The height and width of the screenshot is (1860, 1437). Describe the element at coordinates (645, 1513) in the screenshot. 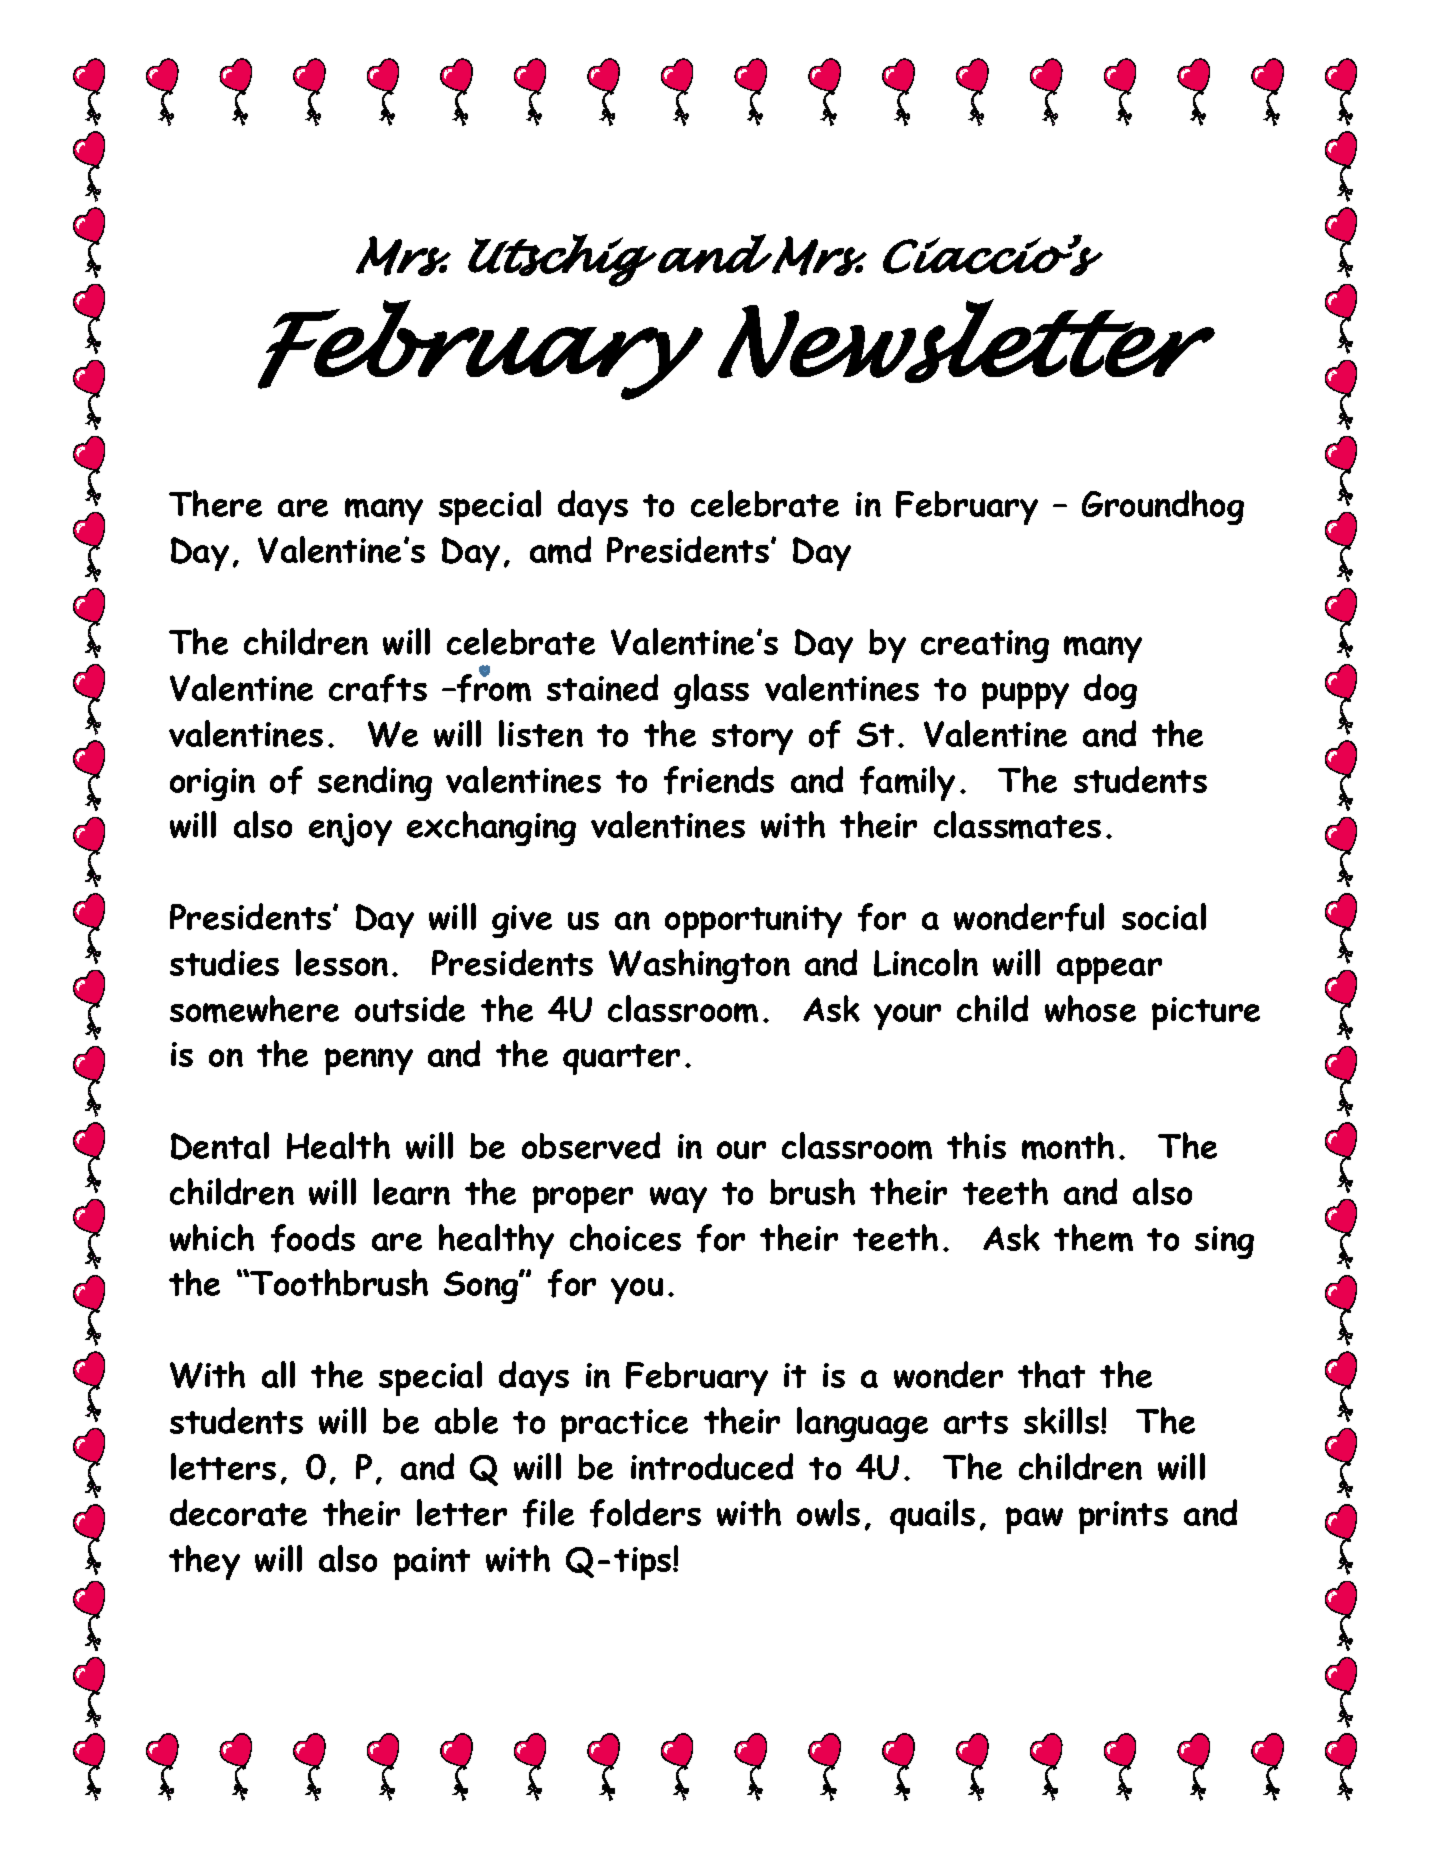

I see `folders` at that location.
